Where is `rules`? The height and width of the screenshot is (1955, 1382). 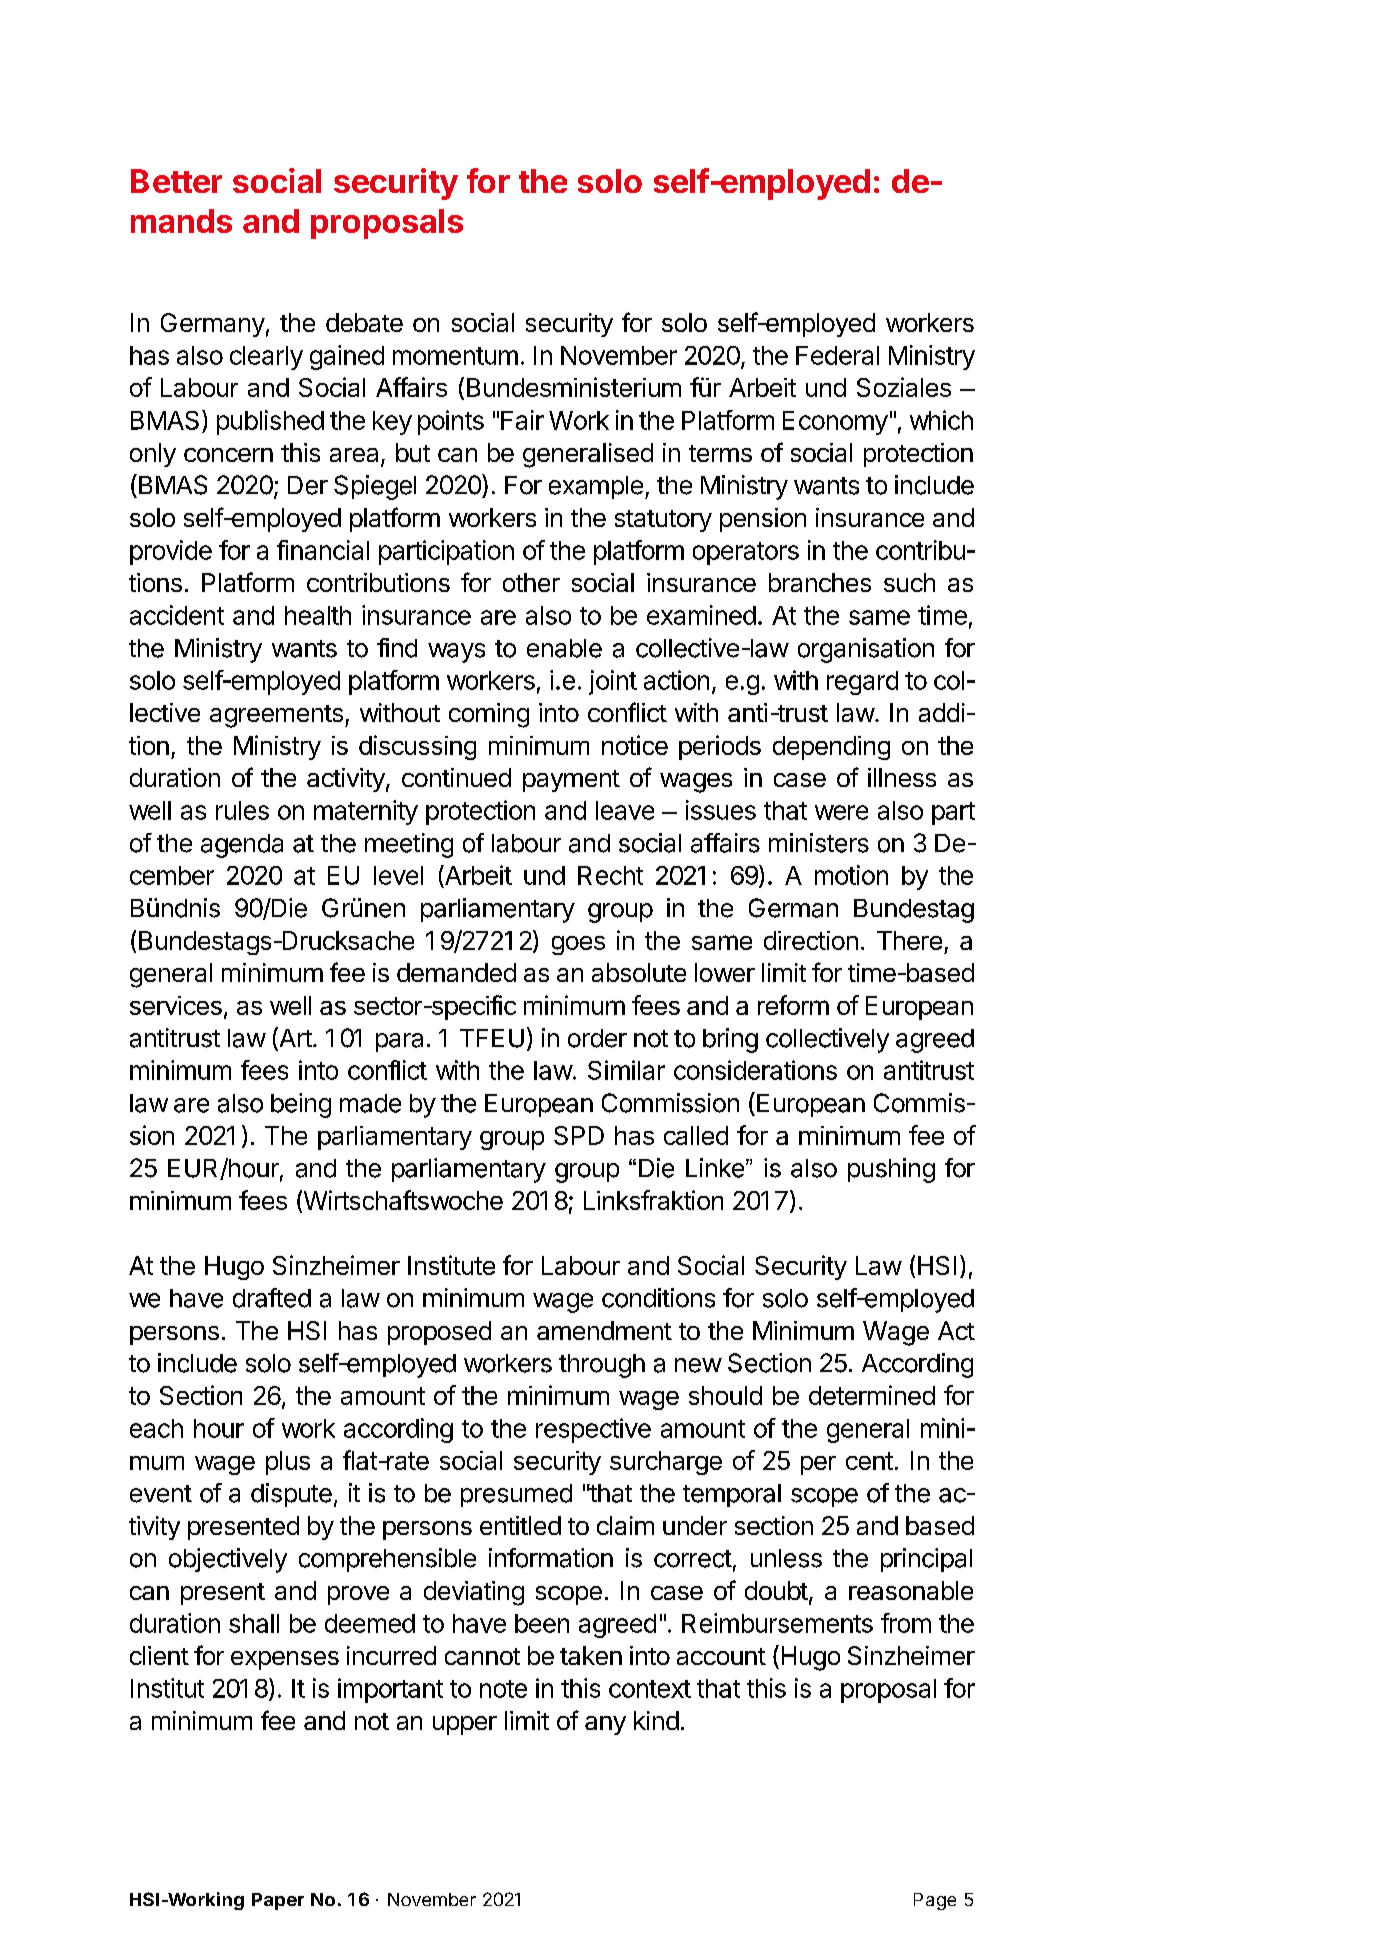
rules is located at coordinates (242, 810).
